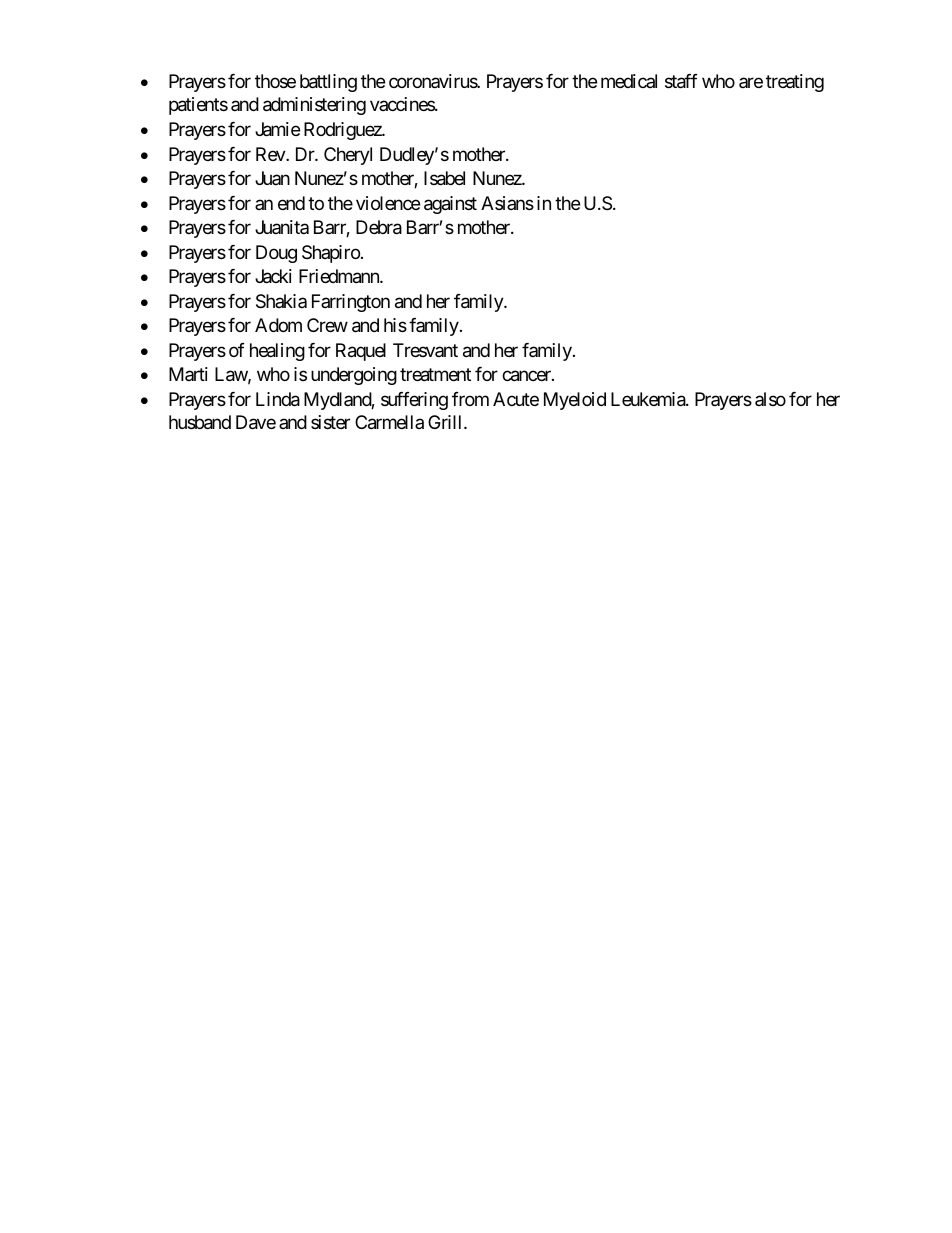  I want to click on medical, so click(629, 81).
